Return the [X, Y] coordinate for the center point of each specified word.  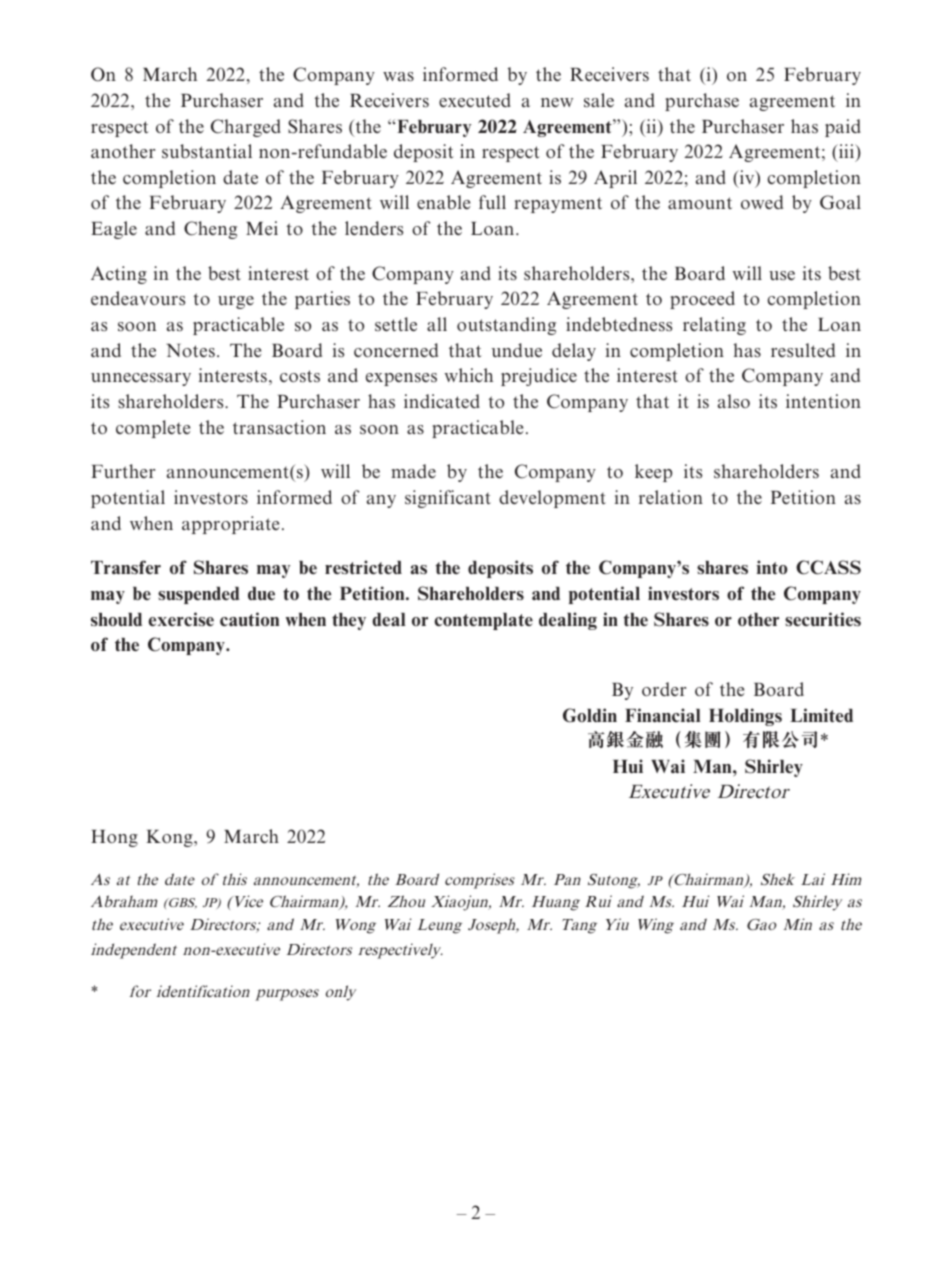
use [782, 276]
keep [653, 473]
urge [236, 302]
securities [823, 619]
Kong [170, 838]
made [413, 471]
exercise [181, 619]
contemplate [483, 621]
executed [475, 100]
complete [153, 429]
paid [843, 128]
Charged [246, 128]
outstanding [506, 326]
